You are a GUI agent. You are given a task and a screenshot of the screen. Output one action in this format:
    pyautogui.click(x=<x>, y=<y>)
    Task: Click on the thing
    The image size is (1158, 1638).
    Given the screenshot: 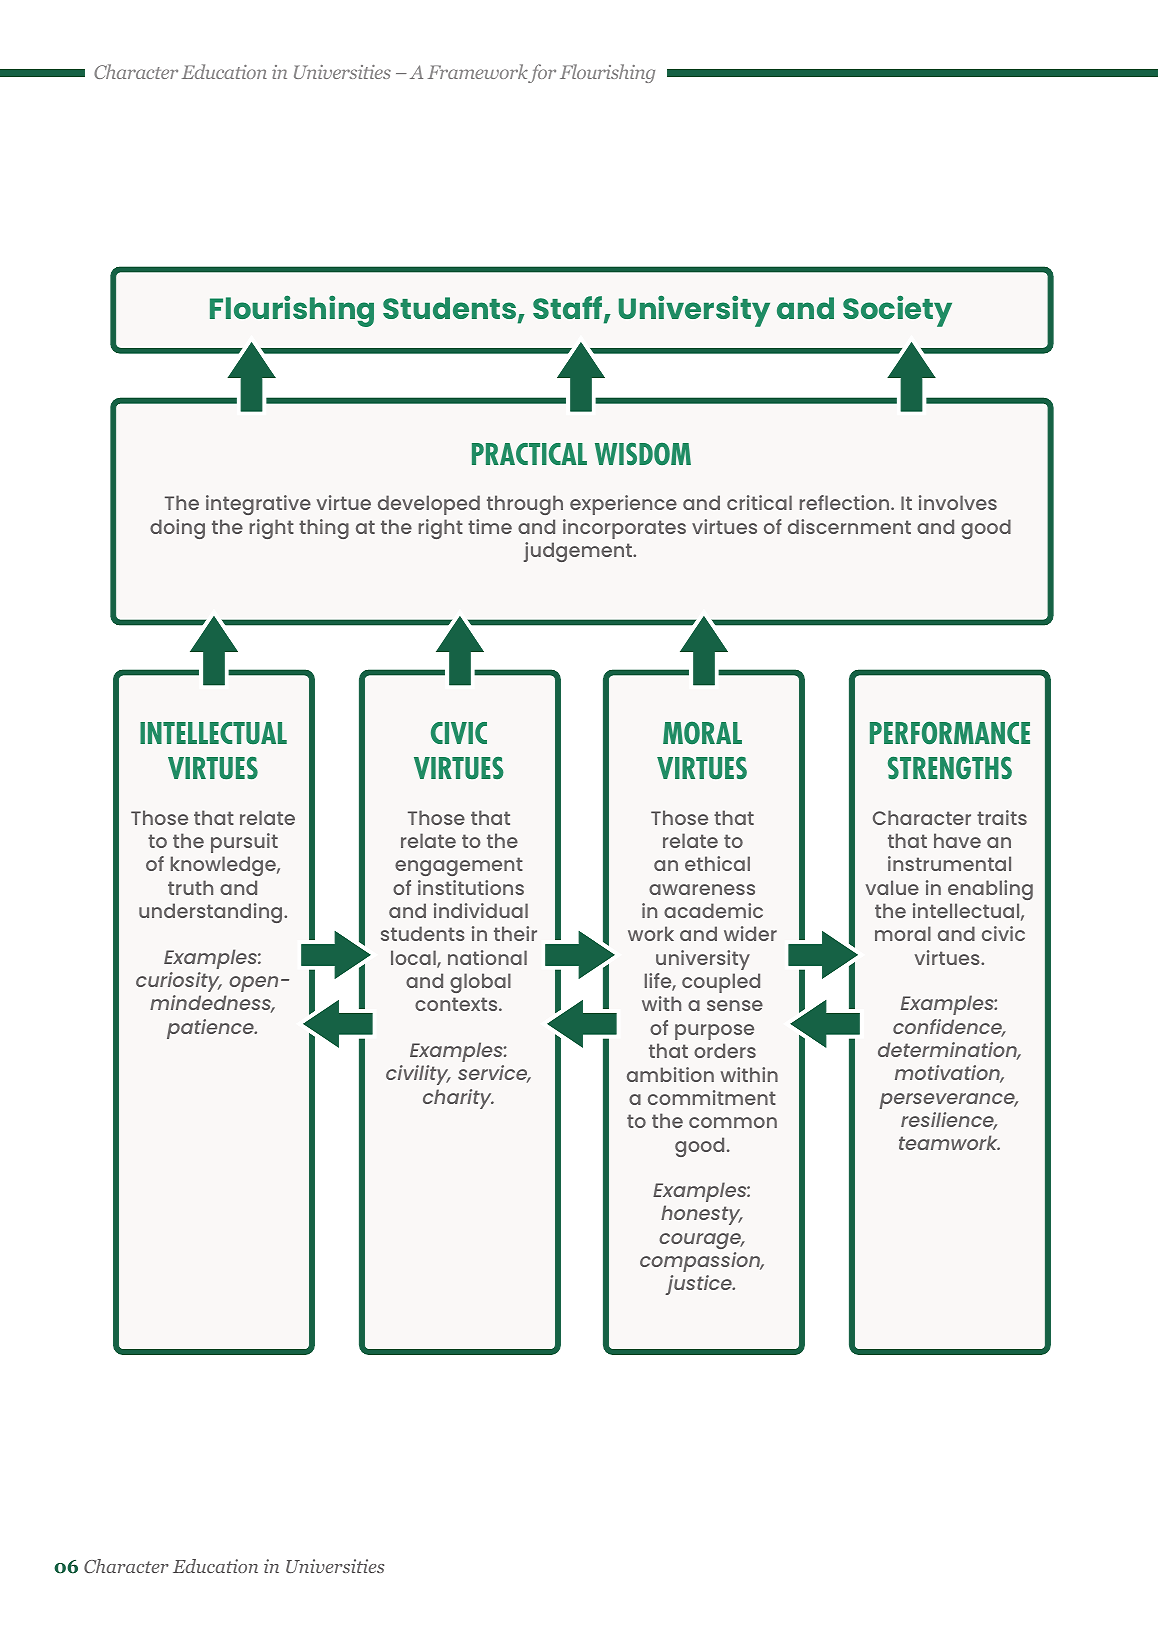 What is the action you would take?
    pyautogui.click(x=324, y=529)
